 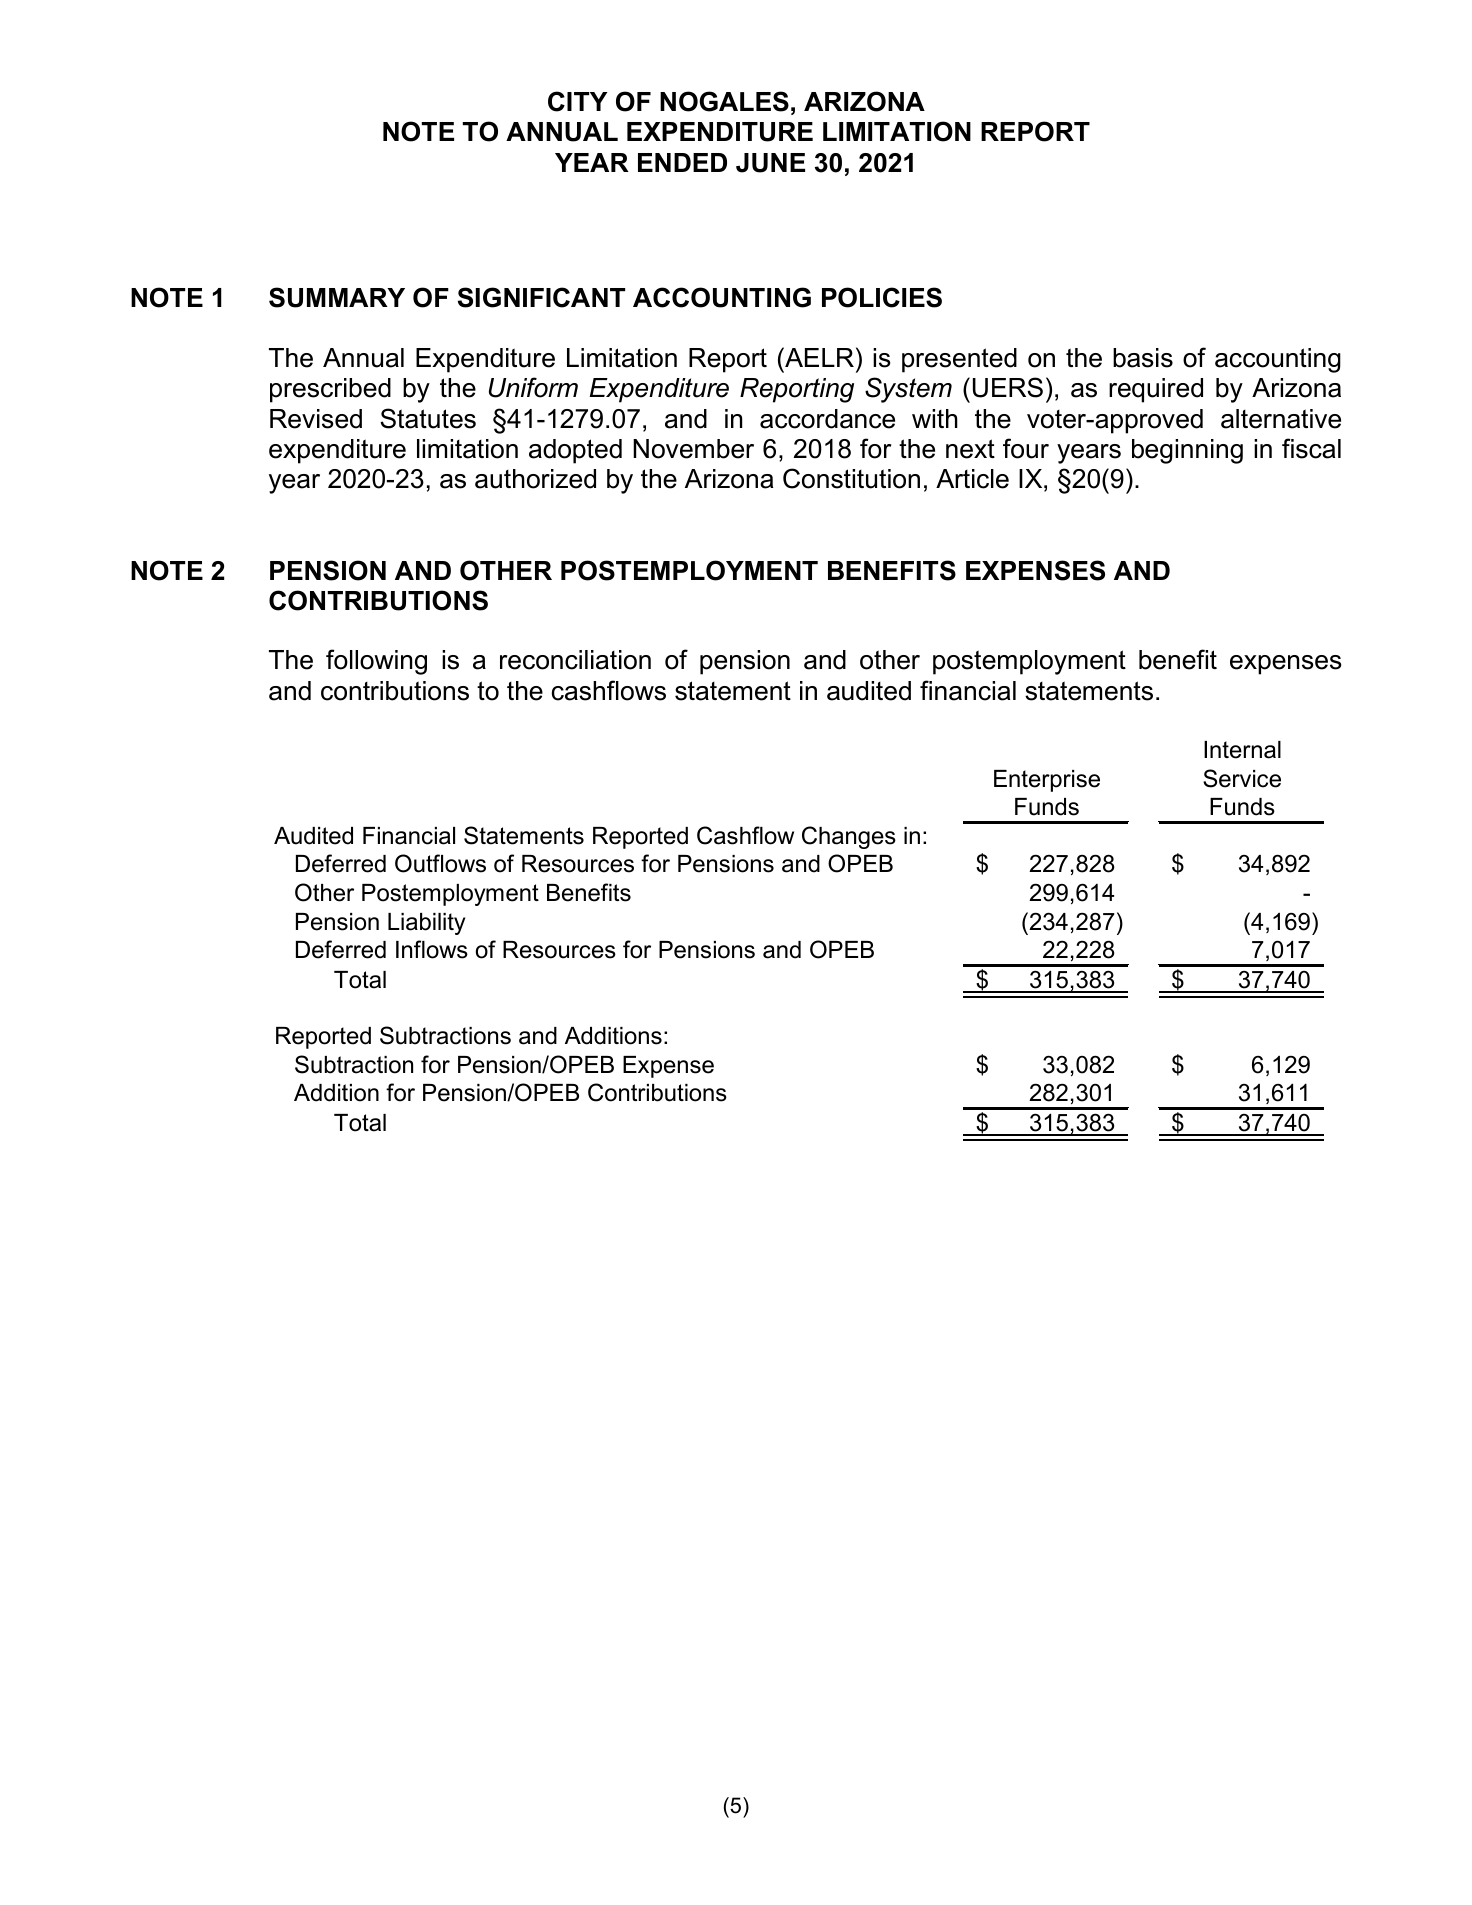 I want to click on Liability, so click(x=426, y=924).
